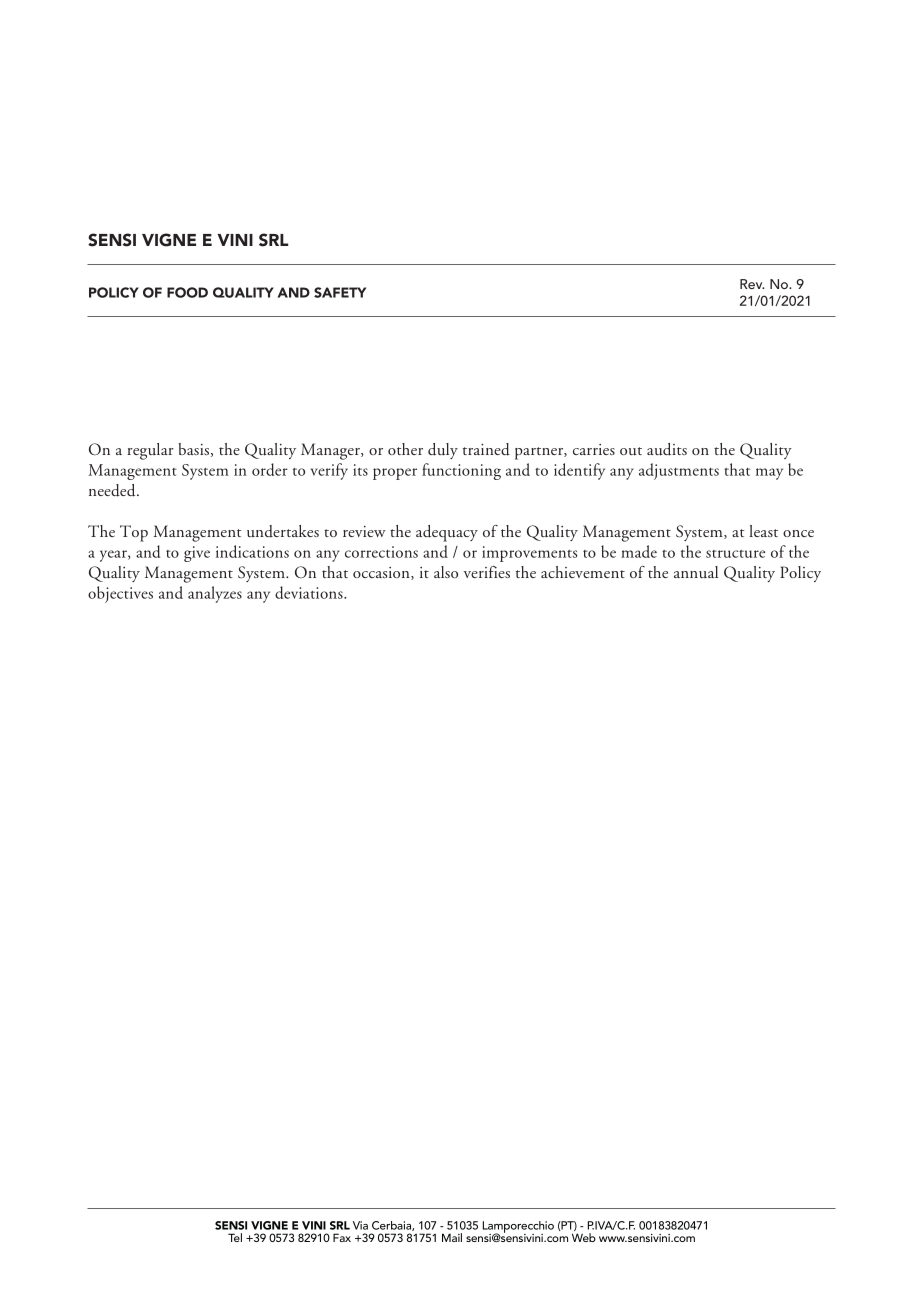 The height and width of the document is (1308, 924). I want to click on SAFETY, so click(340, 292).
